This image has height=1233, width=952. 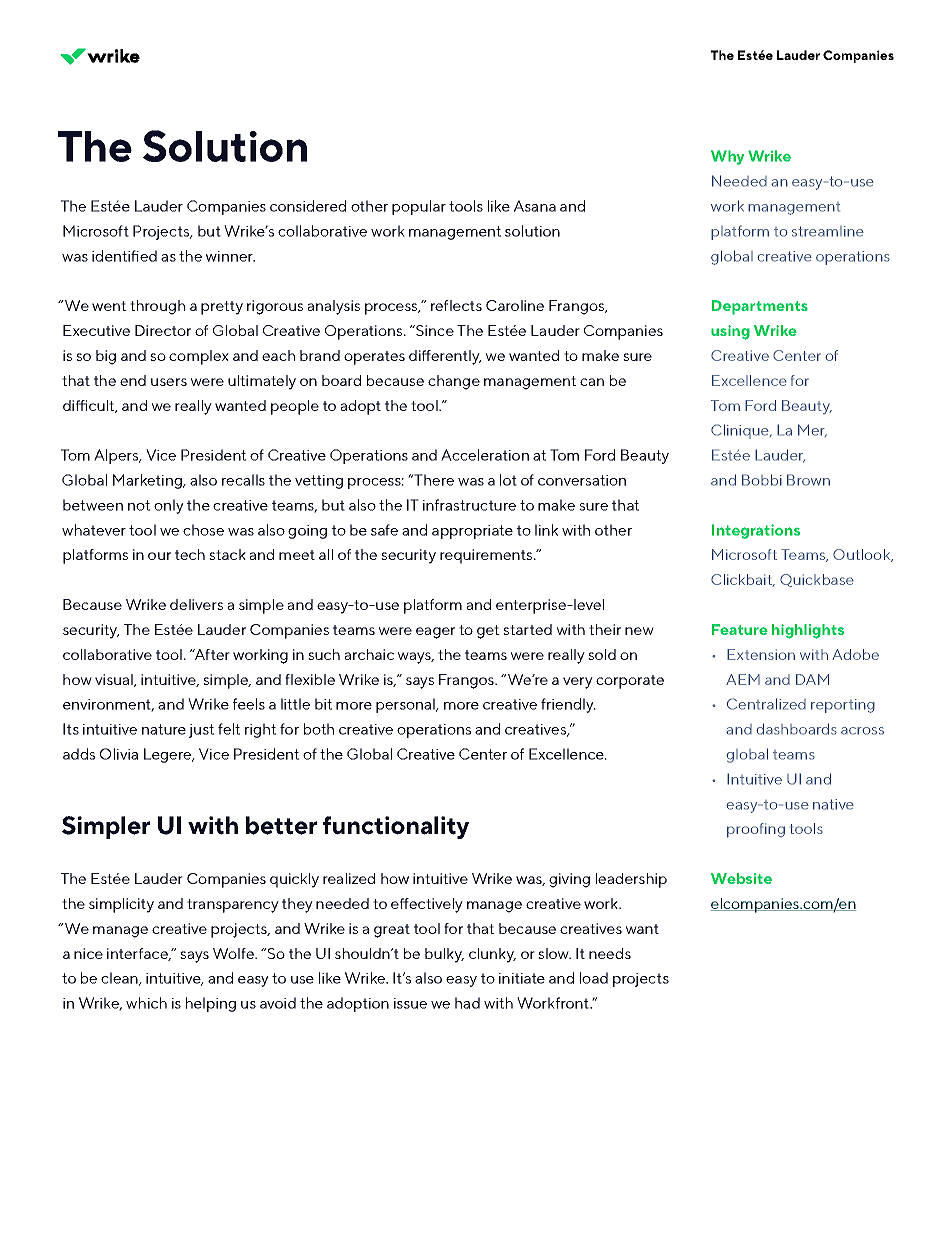 I want to click on popular, so click(x=419, y=207).
